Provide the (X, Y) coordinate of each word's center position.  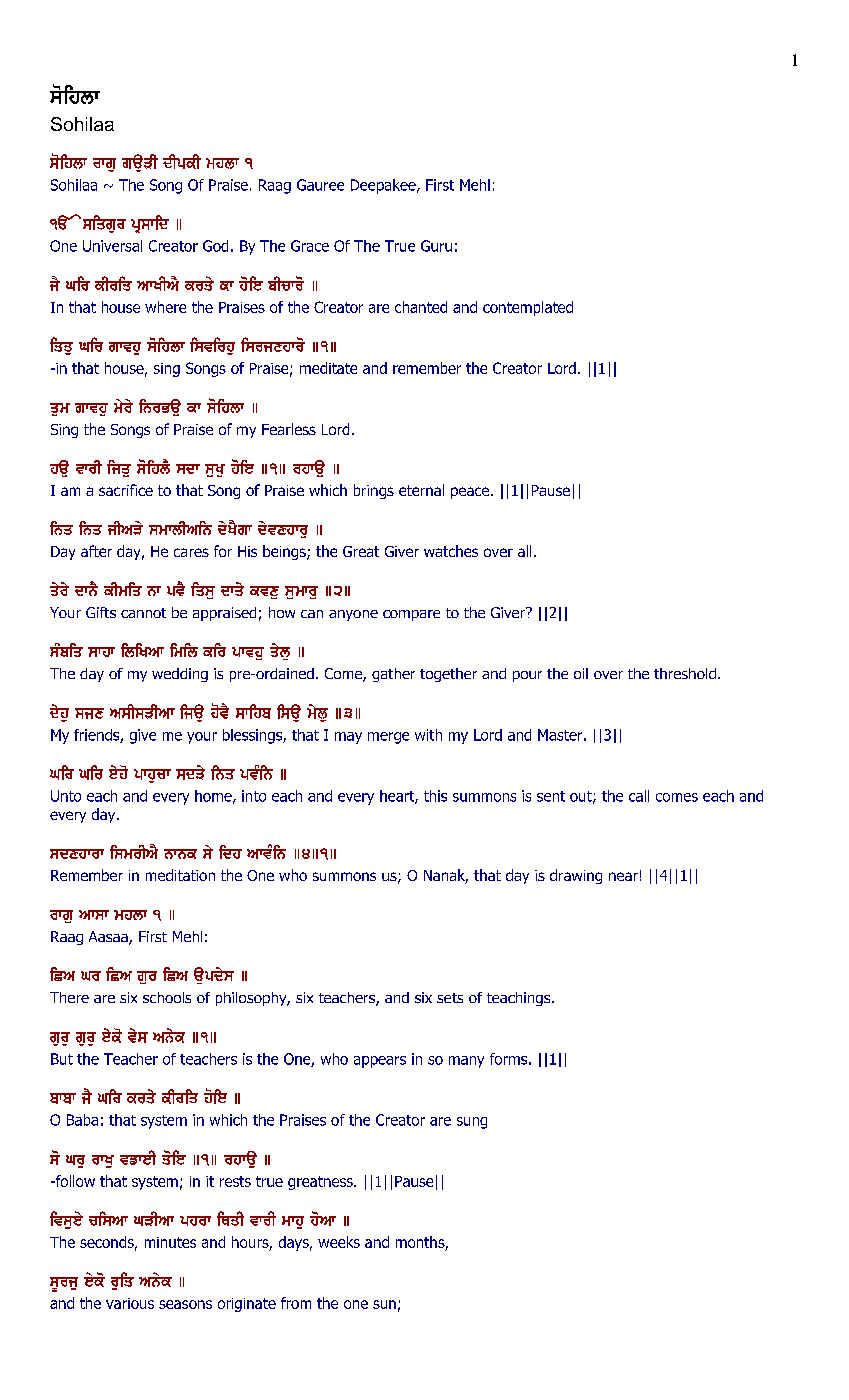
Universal (112, 246)
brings (374, 491)
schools (167, 997)
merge (388, 738)
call (639, 796)
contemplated (528, 308)
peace (471, 493)
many (466, 1062)
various (130, 1303)
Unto (66, 796)
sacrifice (126, 490)
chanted (421, 307)
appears (380, 1062)
